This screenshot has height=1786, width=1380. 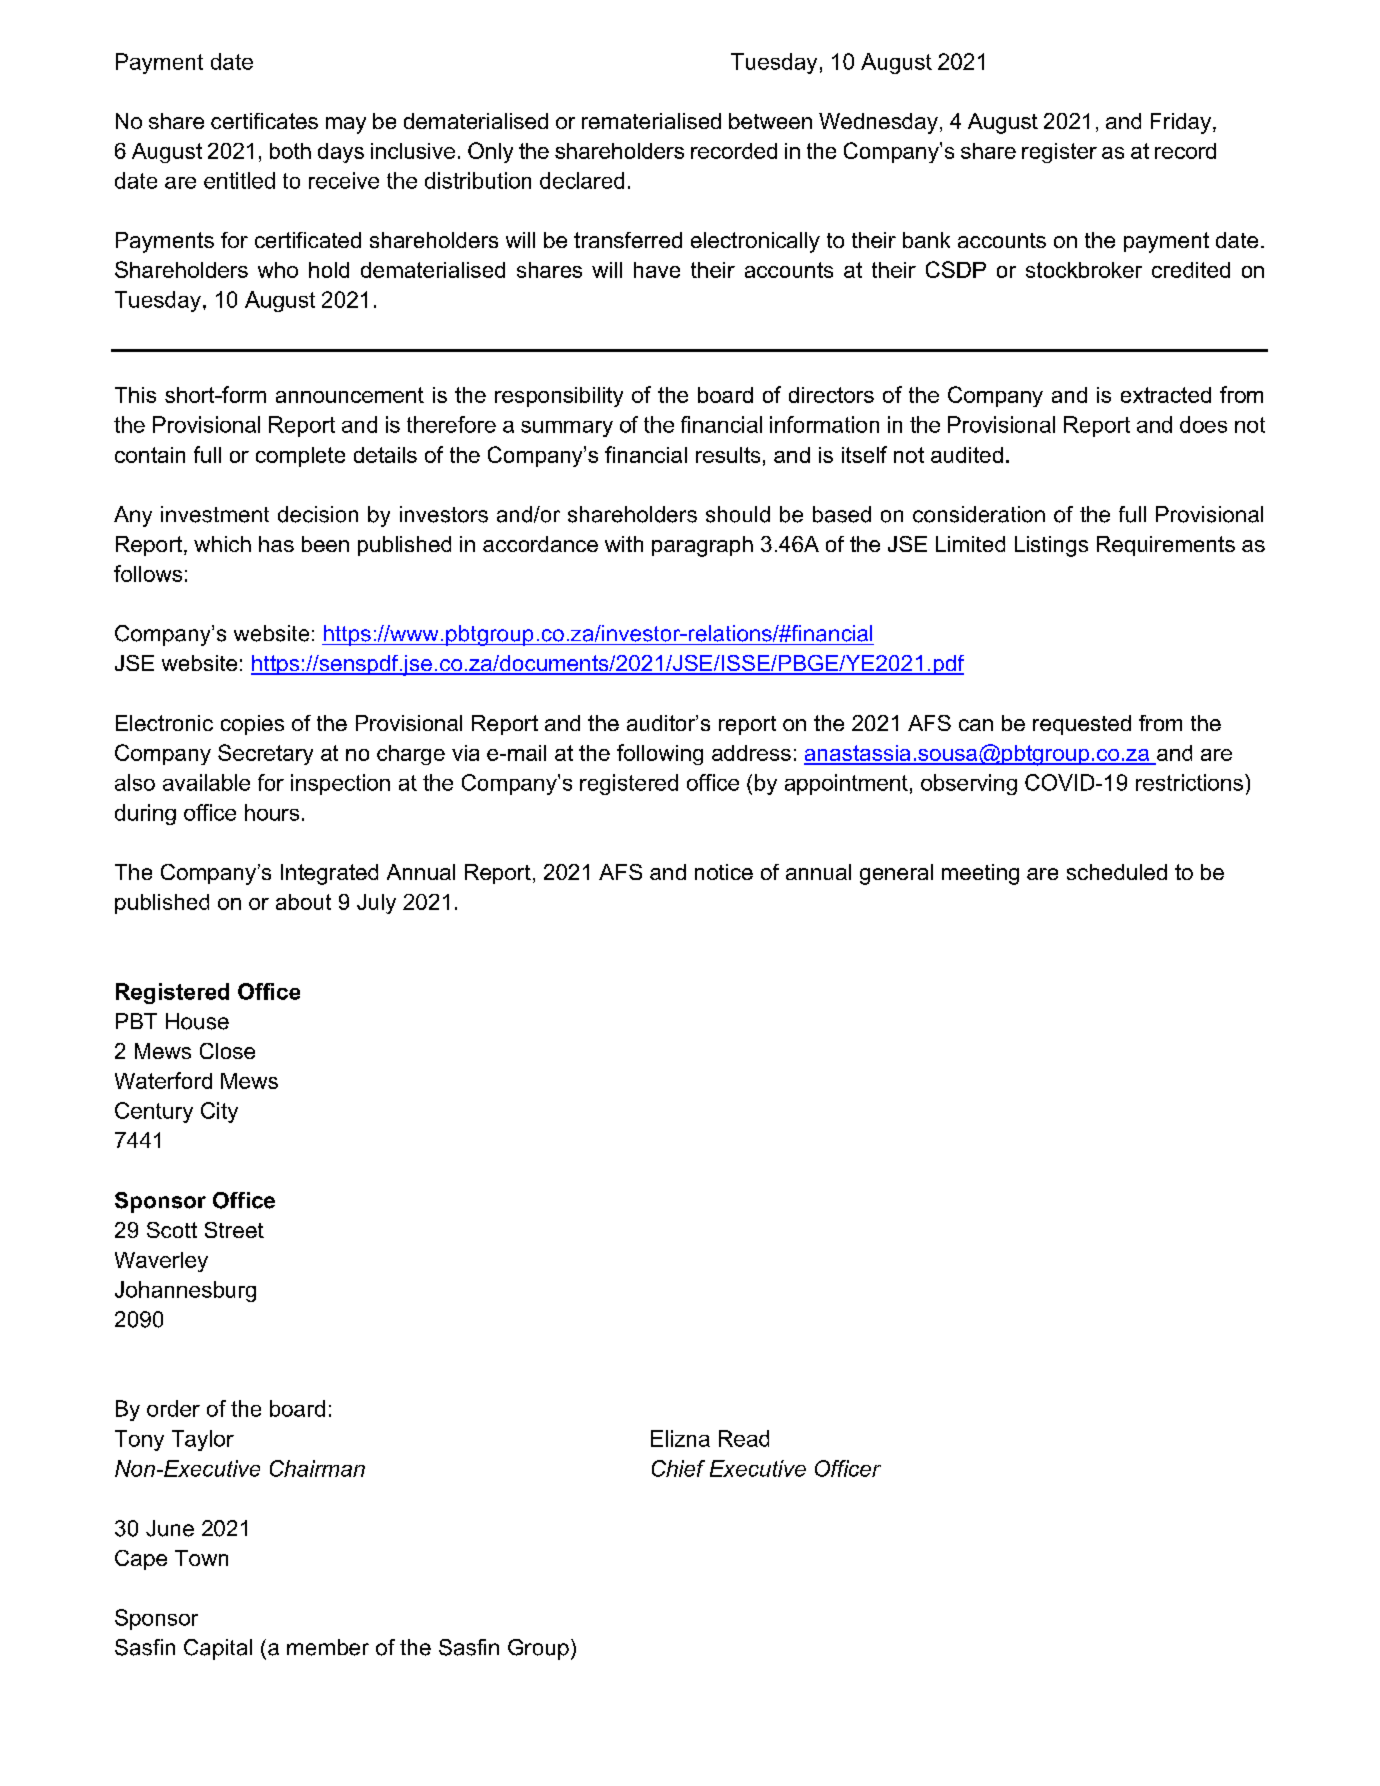 I want to click on following, so click(x=660, y=754).
